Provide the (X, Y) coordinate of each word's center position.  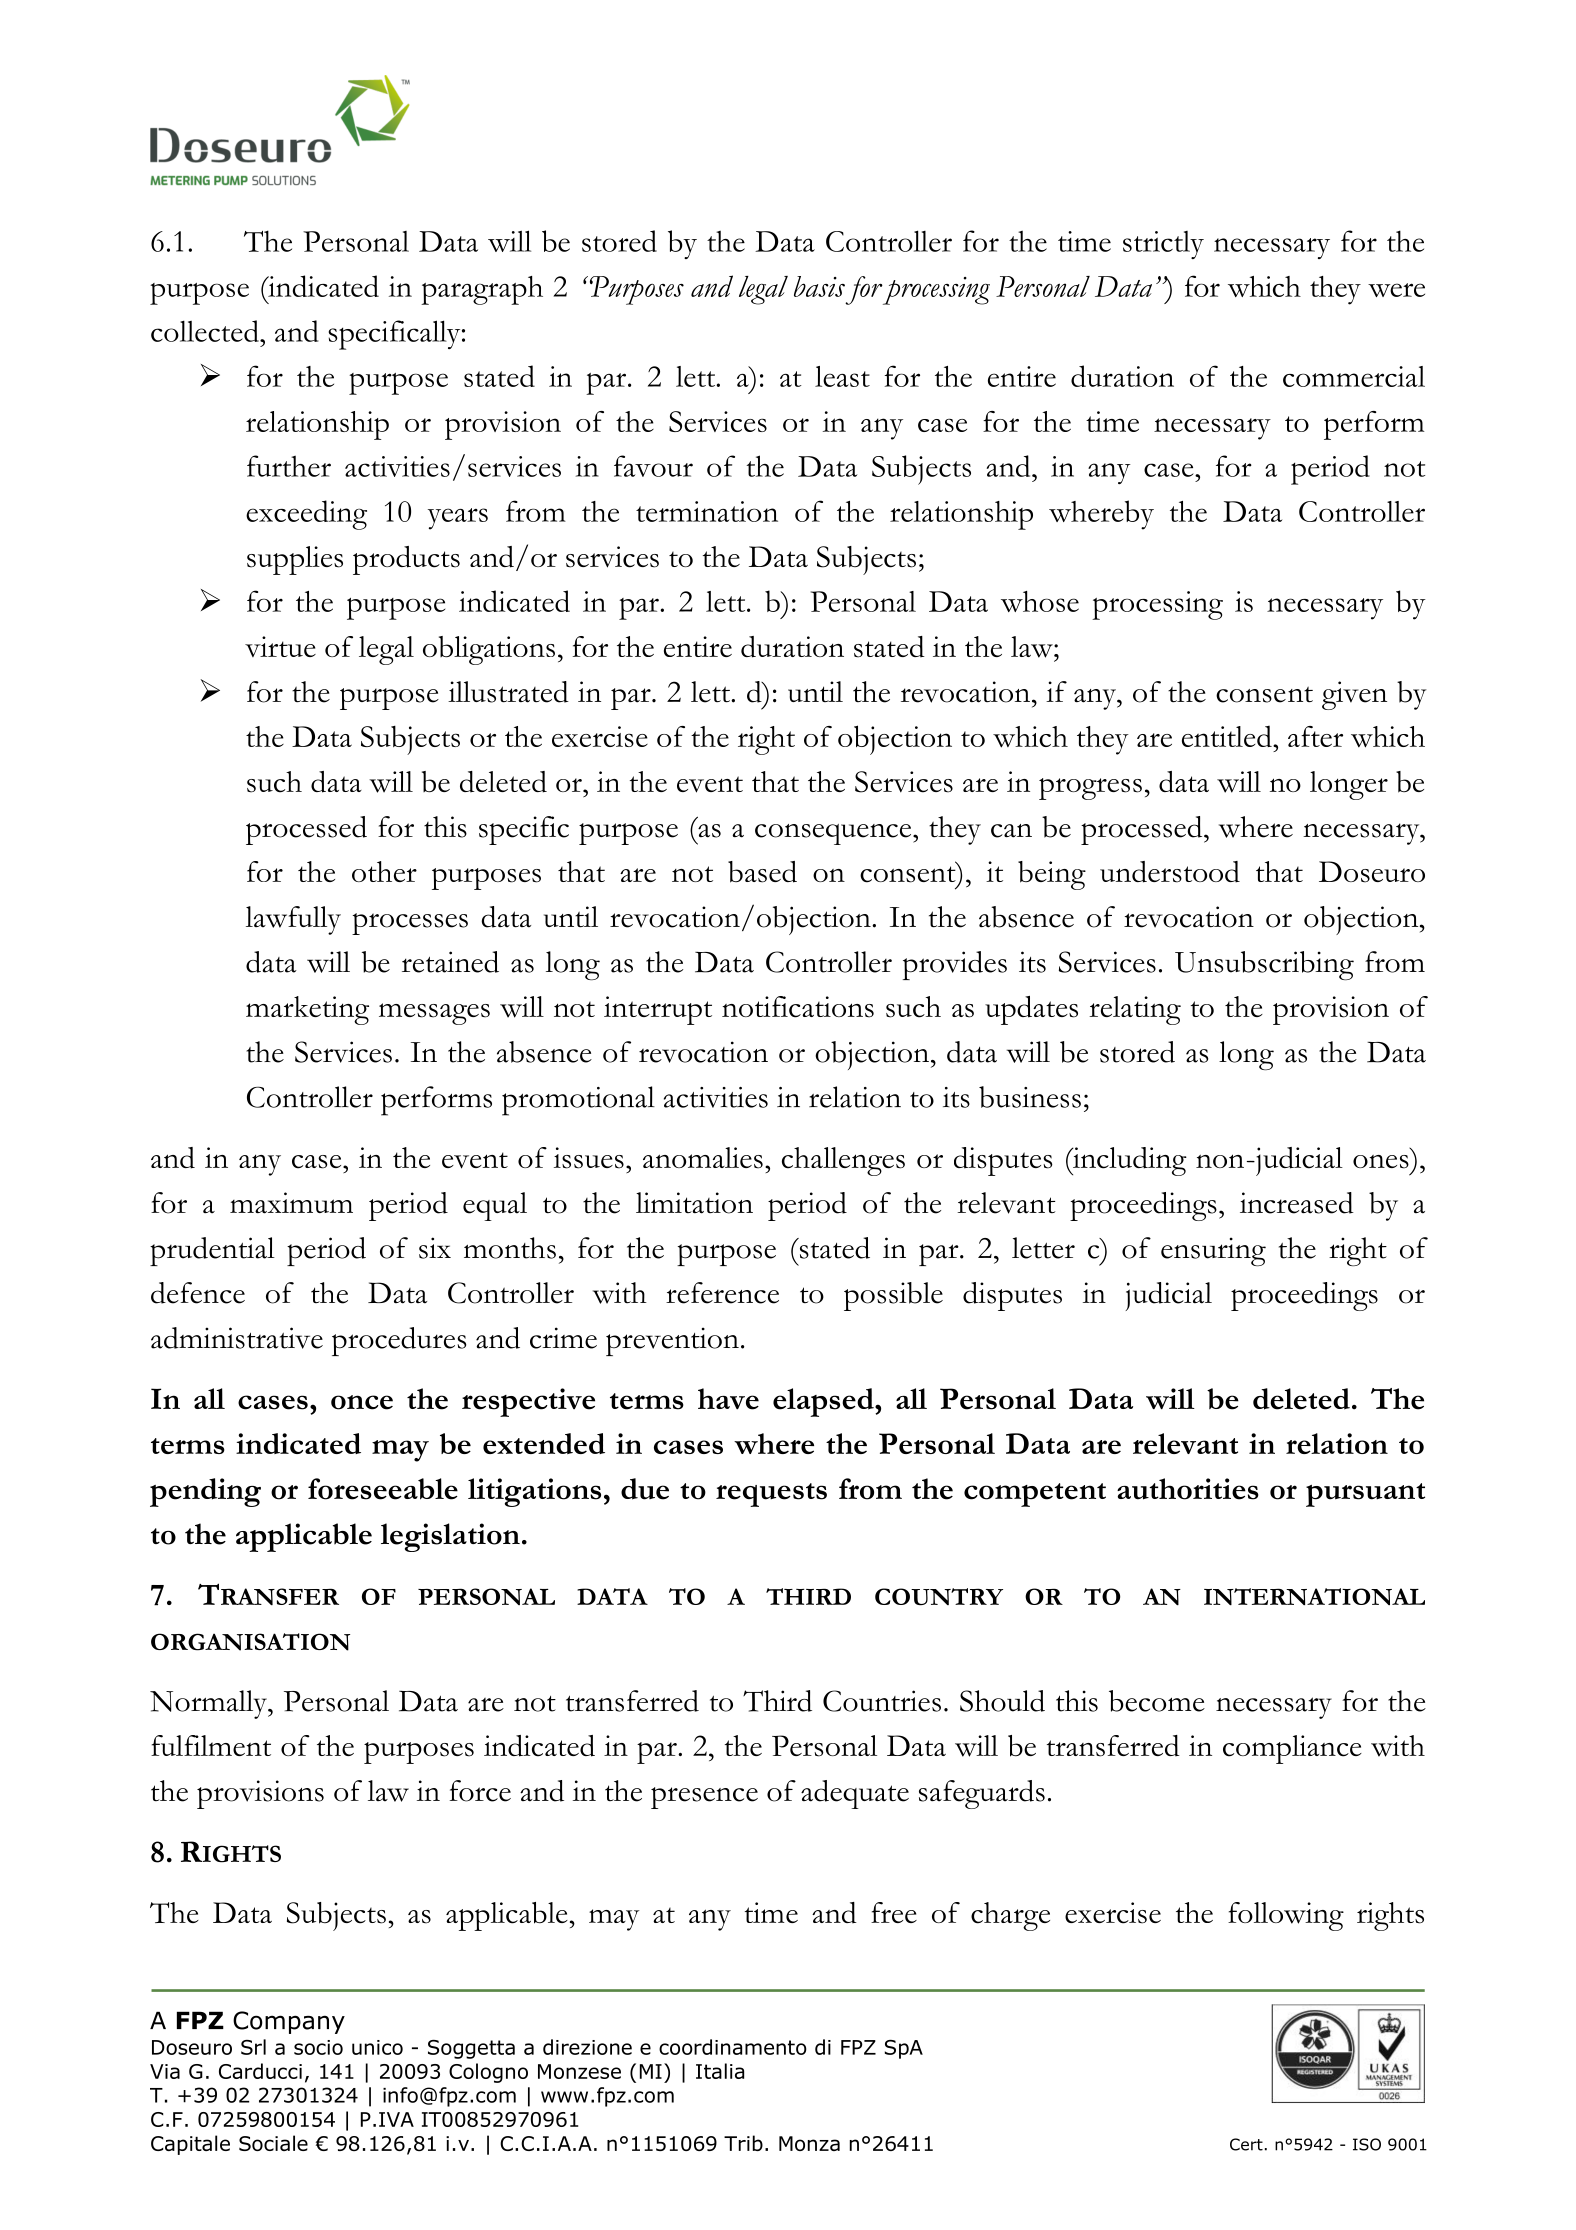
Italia (720, 2071)
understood (1170, 872)
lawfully (293, 920)
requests (771, 1495)
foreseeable (383, 1489)
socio (318, 2047)
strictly (1163, 245)
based (762, 872)
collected (206, 331)
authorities (1188, 1489)
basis (819, 286)
